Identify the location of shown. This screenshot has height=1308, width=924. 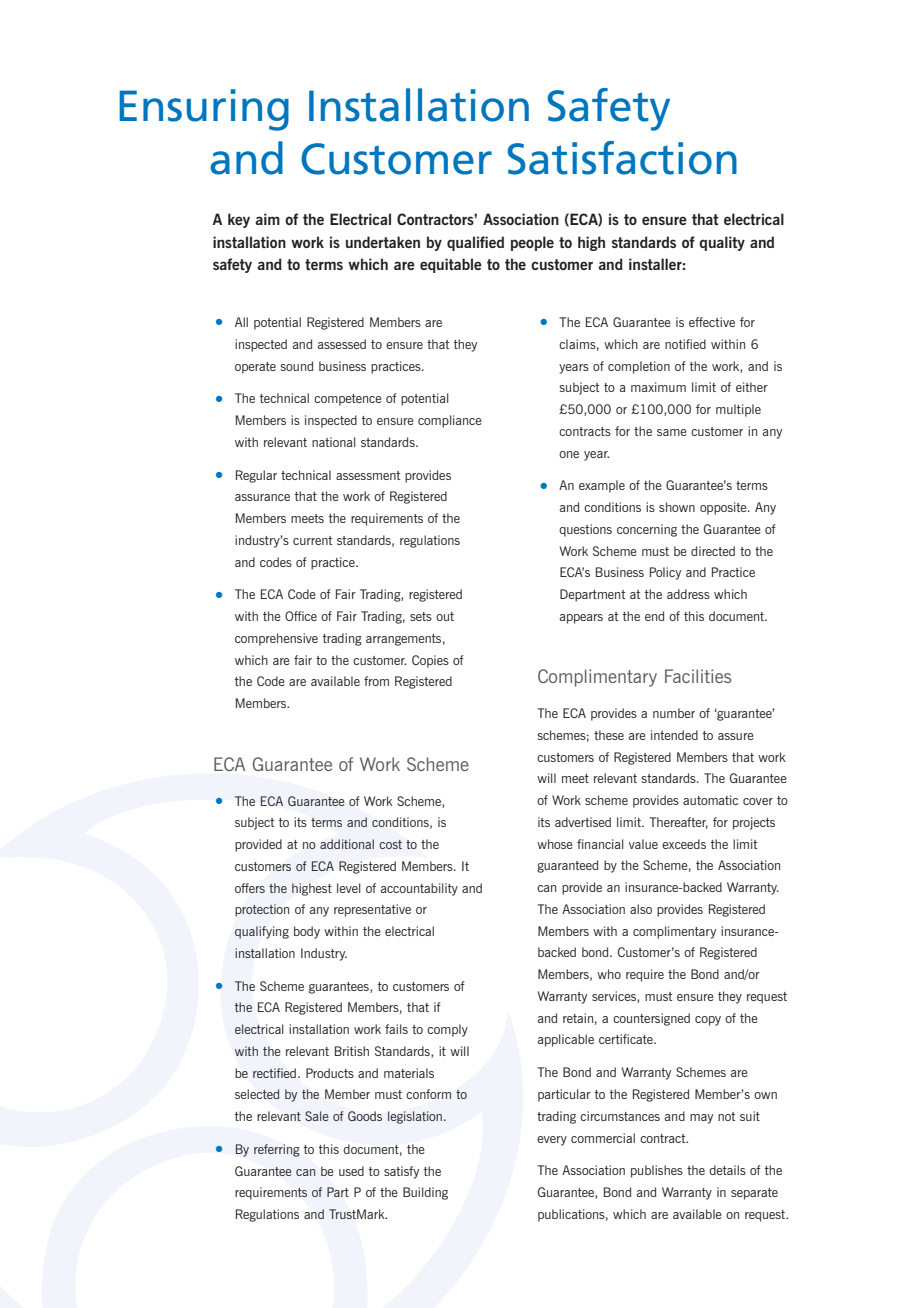
(677, 507).
